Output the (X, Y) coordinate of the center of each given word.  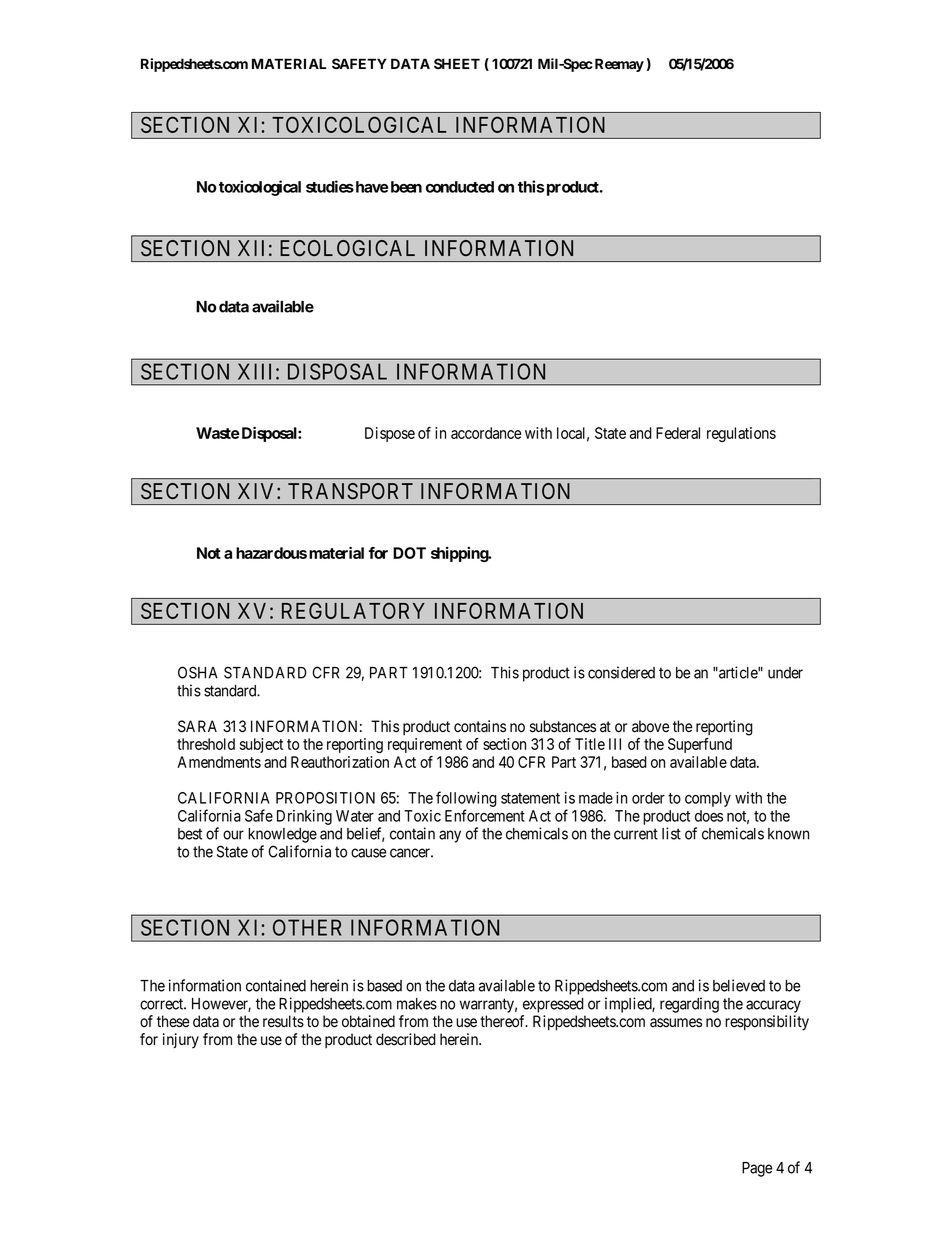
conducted (460, 187)
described (406, 1039)
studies (330, 186)
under (785, 673)
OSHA (198, 672)
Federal (678, 433)
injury (181, 1041)
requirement (425, 745)
